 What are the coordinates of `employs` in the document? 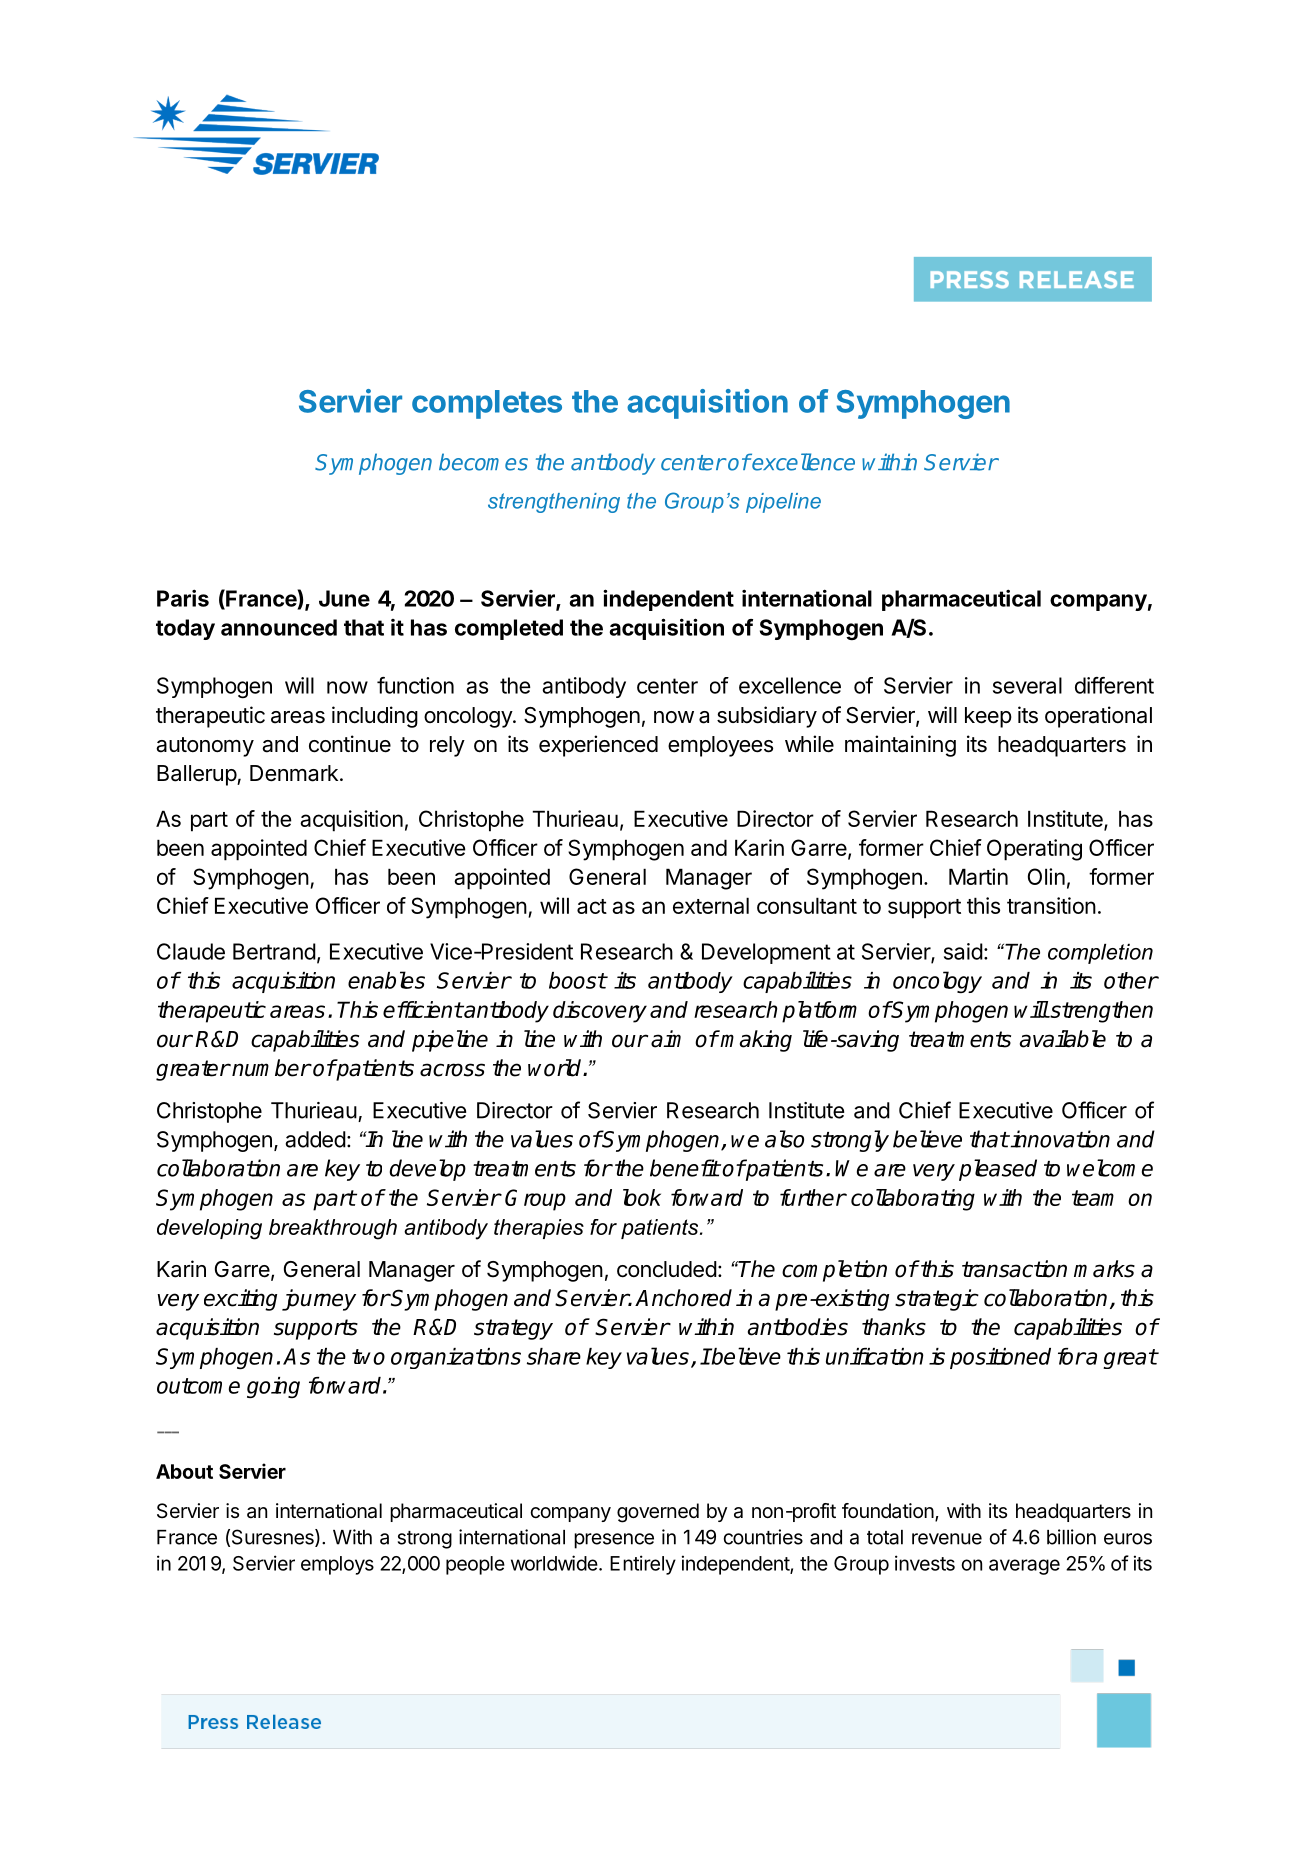 It's located at (337, 1565).
